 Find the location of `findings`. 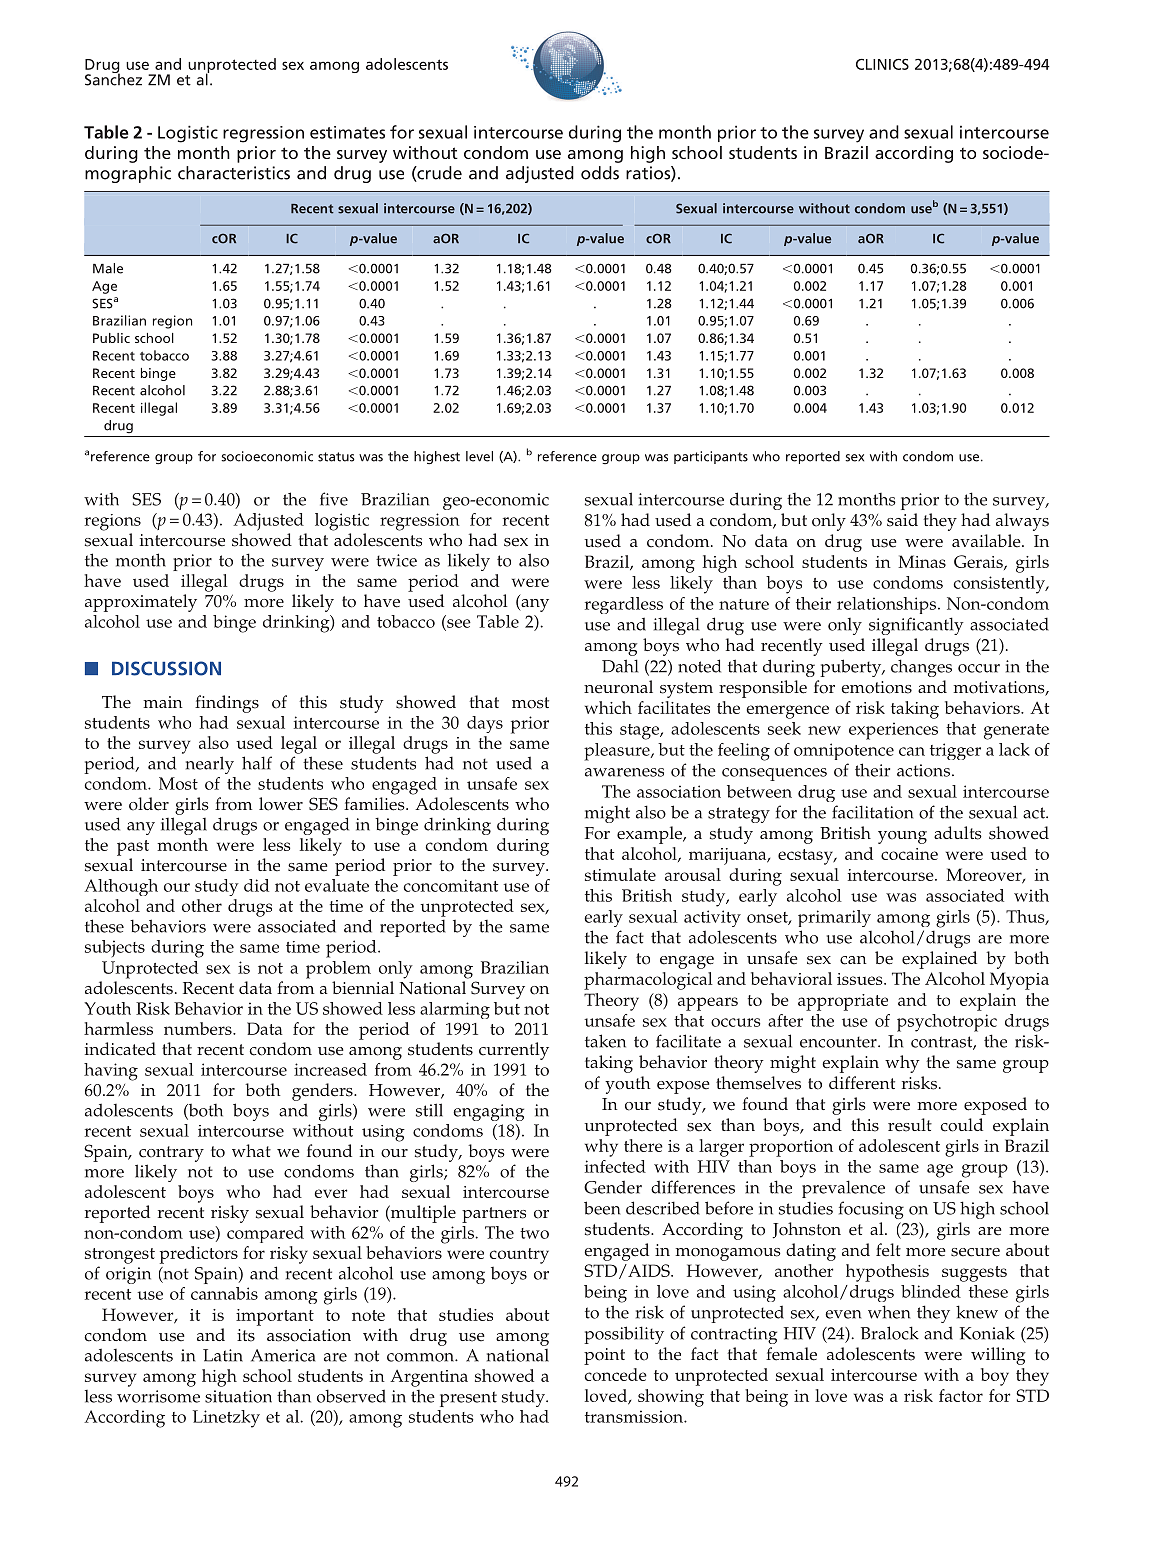

findings is located at coordinates (227, 704).
